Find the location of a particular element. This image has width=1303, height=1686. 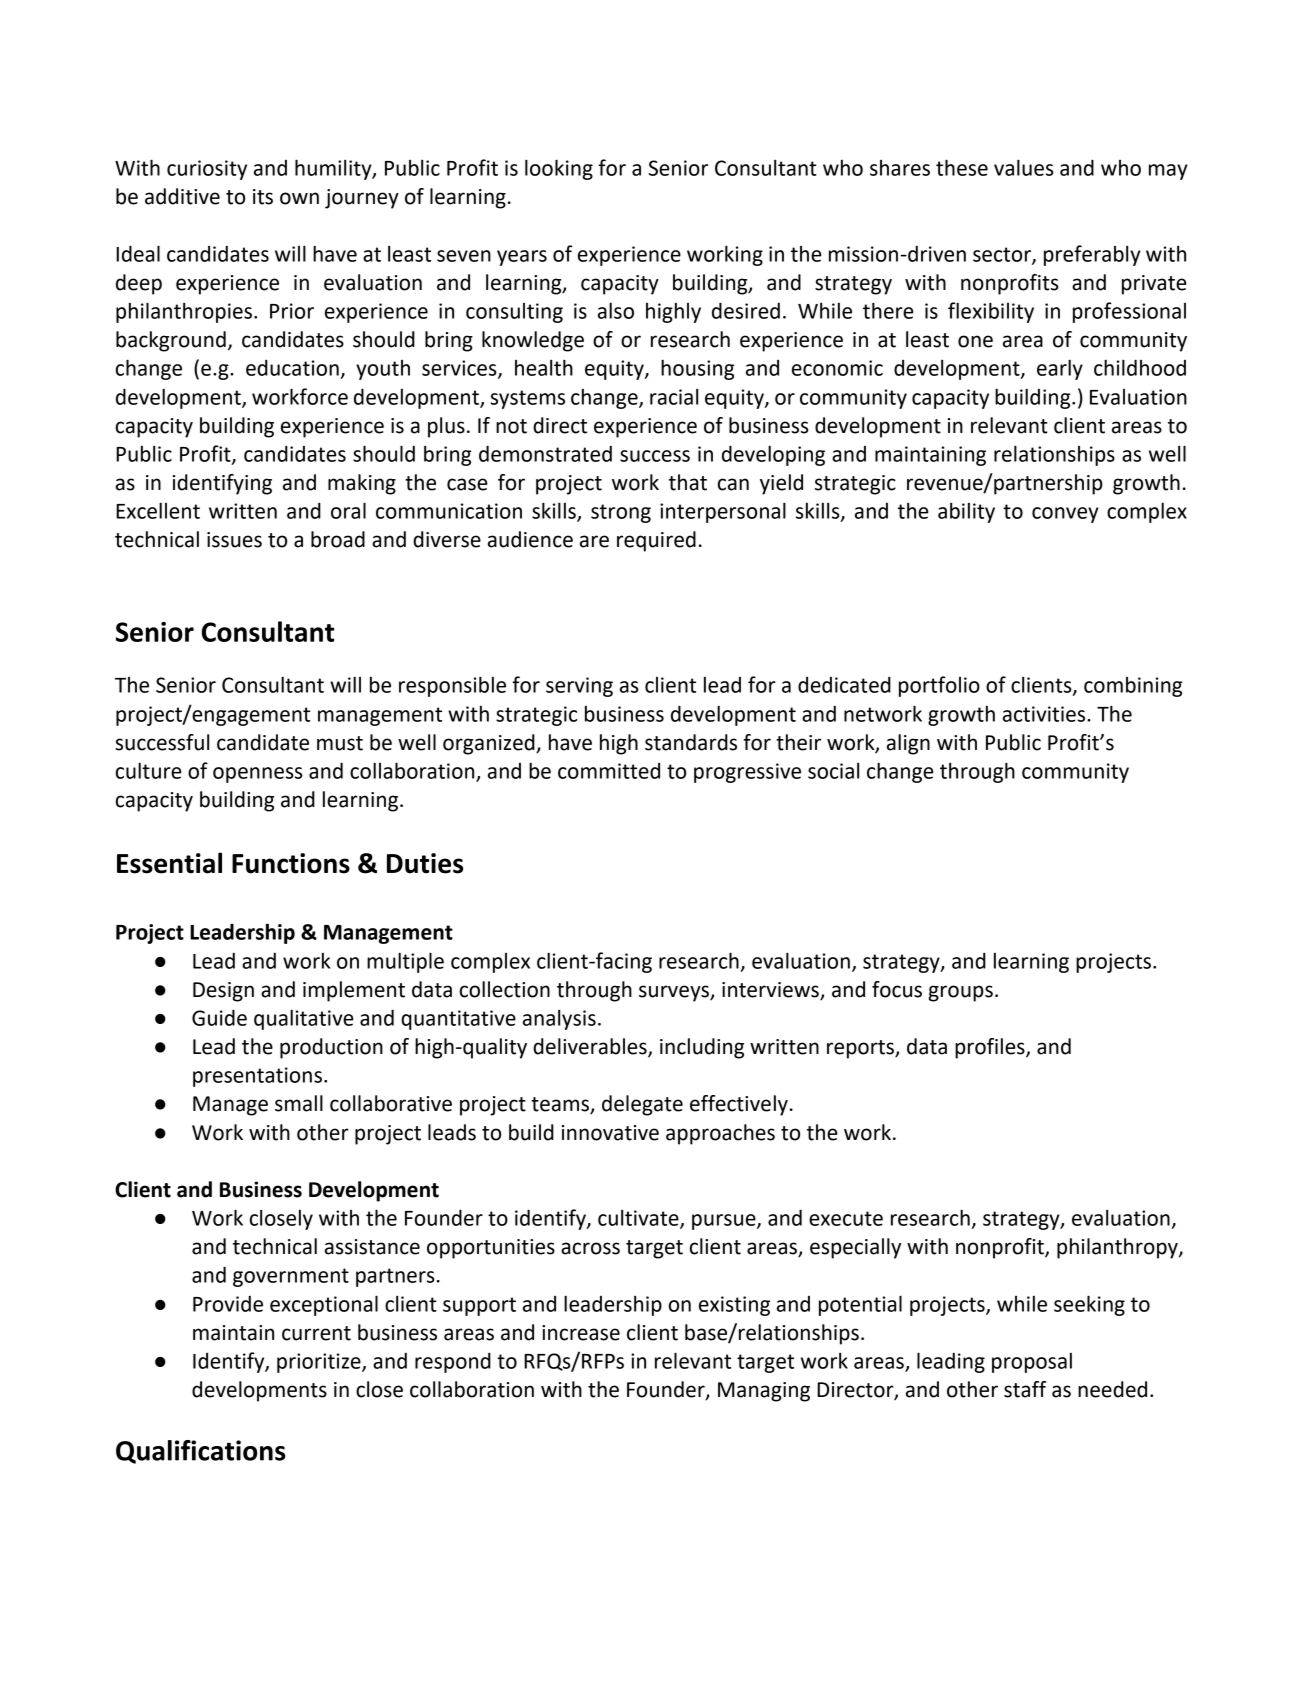

committed is located at coordinates (609, 771).
